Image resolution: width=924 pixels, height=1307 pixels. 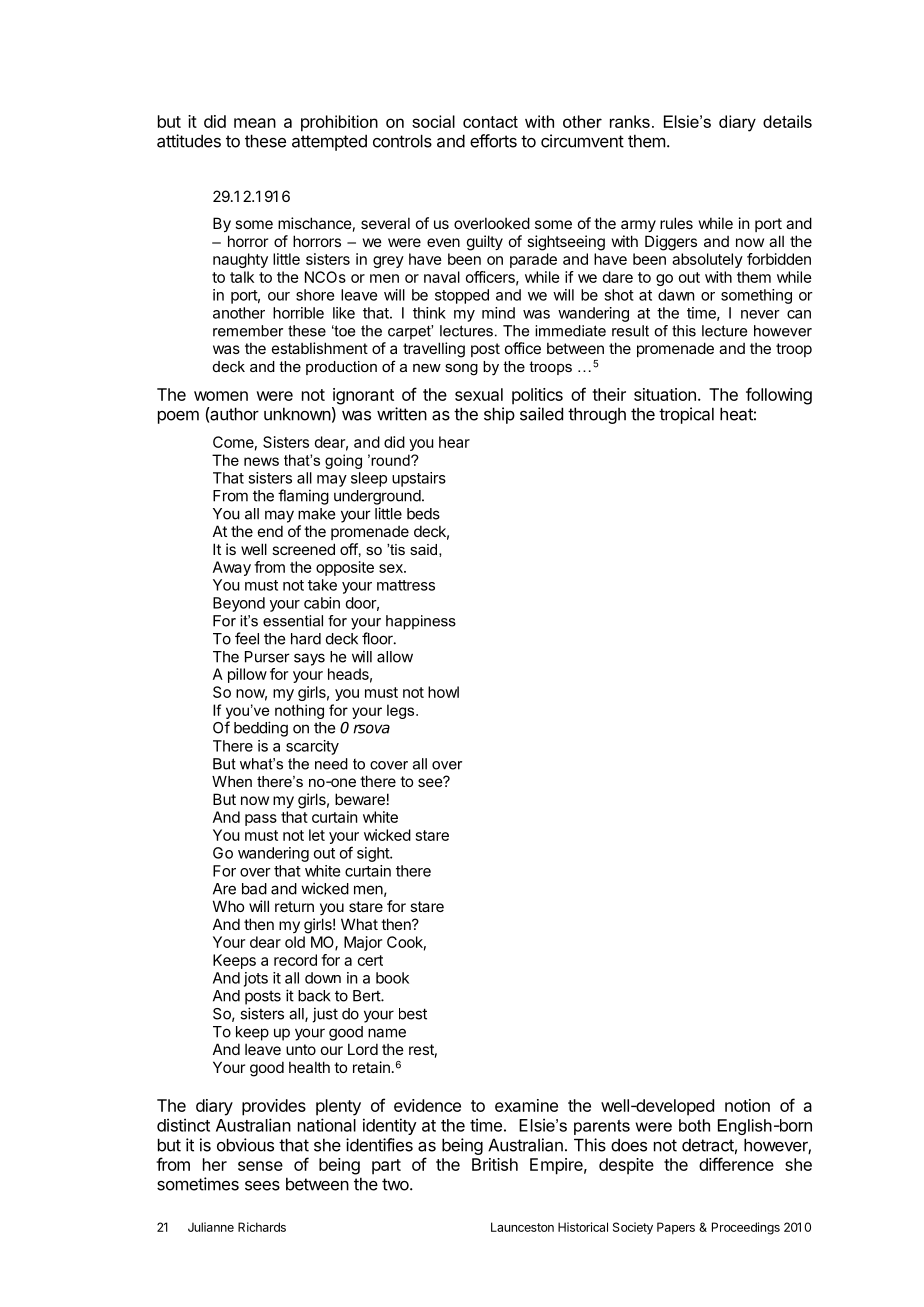 What do you see at coordinates (787, 121) in the screenshot?
I see `details` at bounding box center [787, 121].
